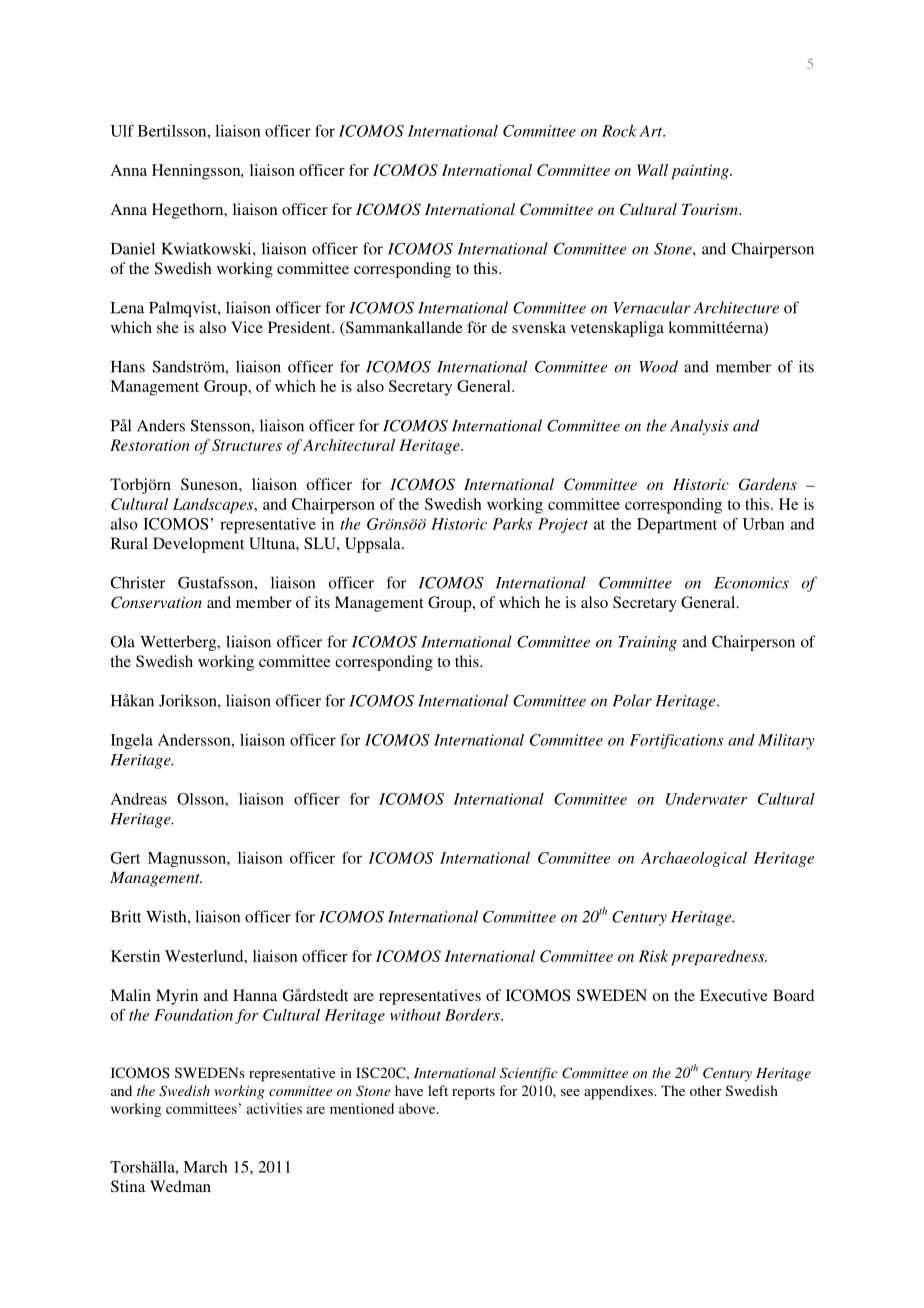 This page has width=924, height=1308. I want to click on Conservation, so click(156, 602).
